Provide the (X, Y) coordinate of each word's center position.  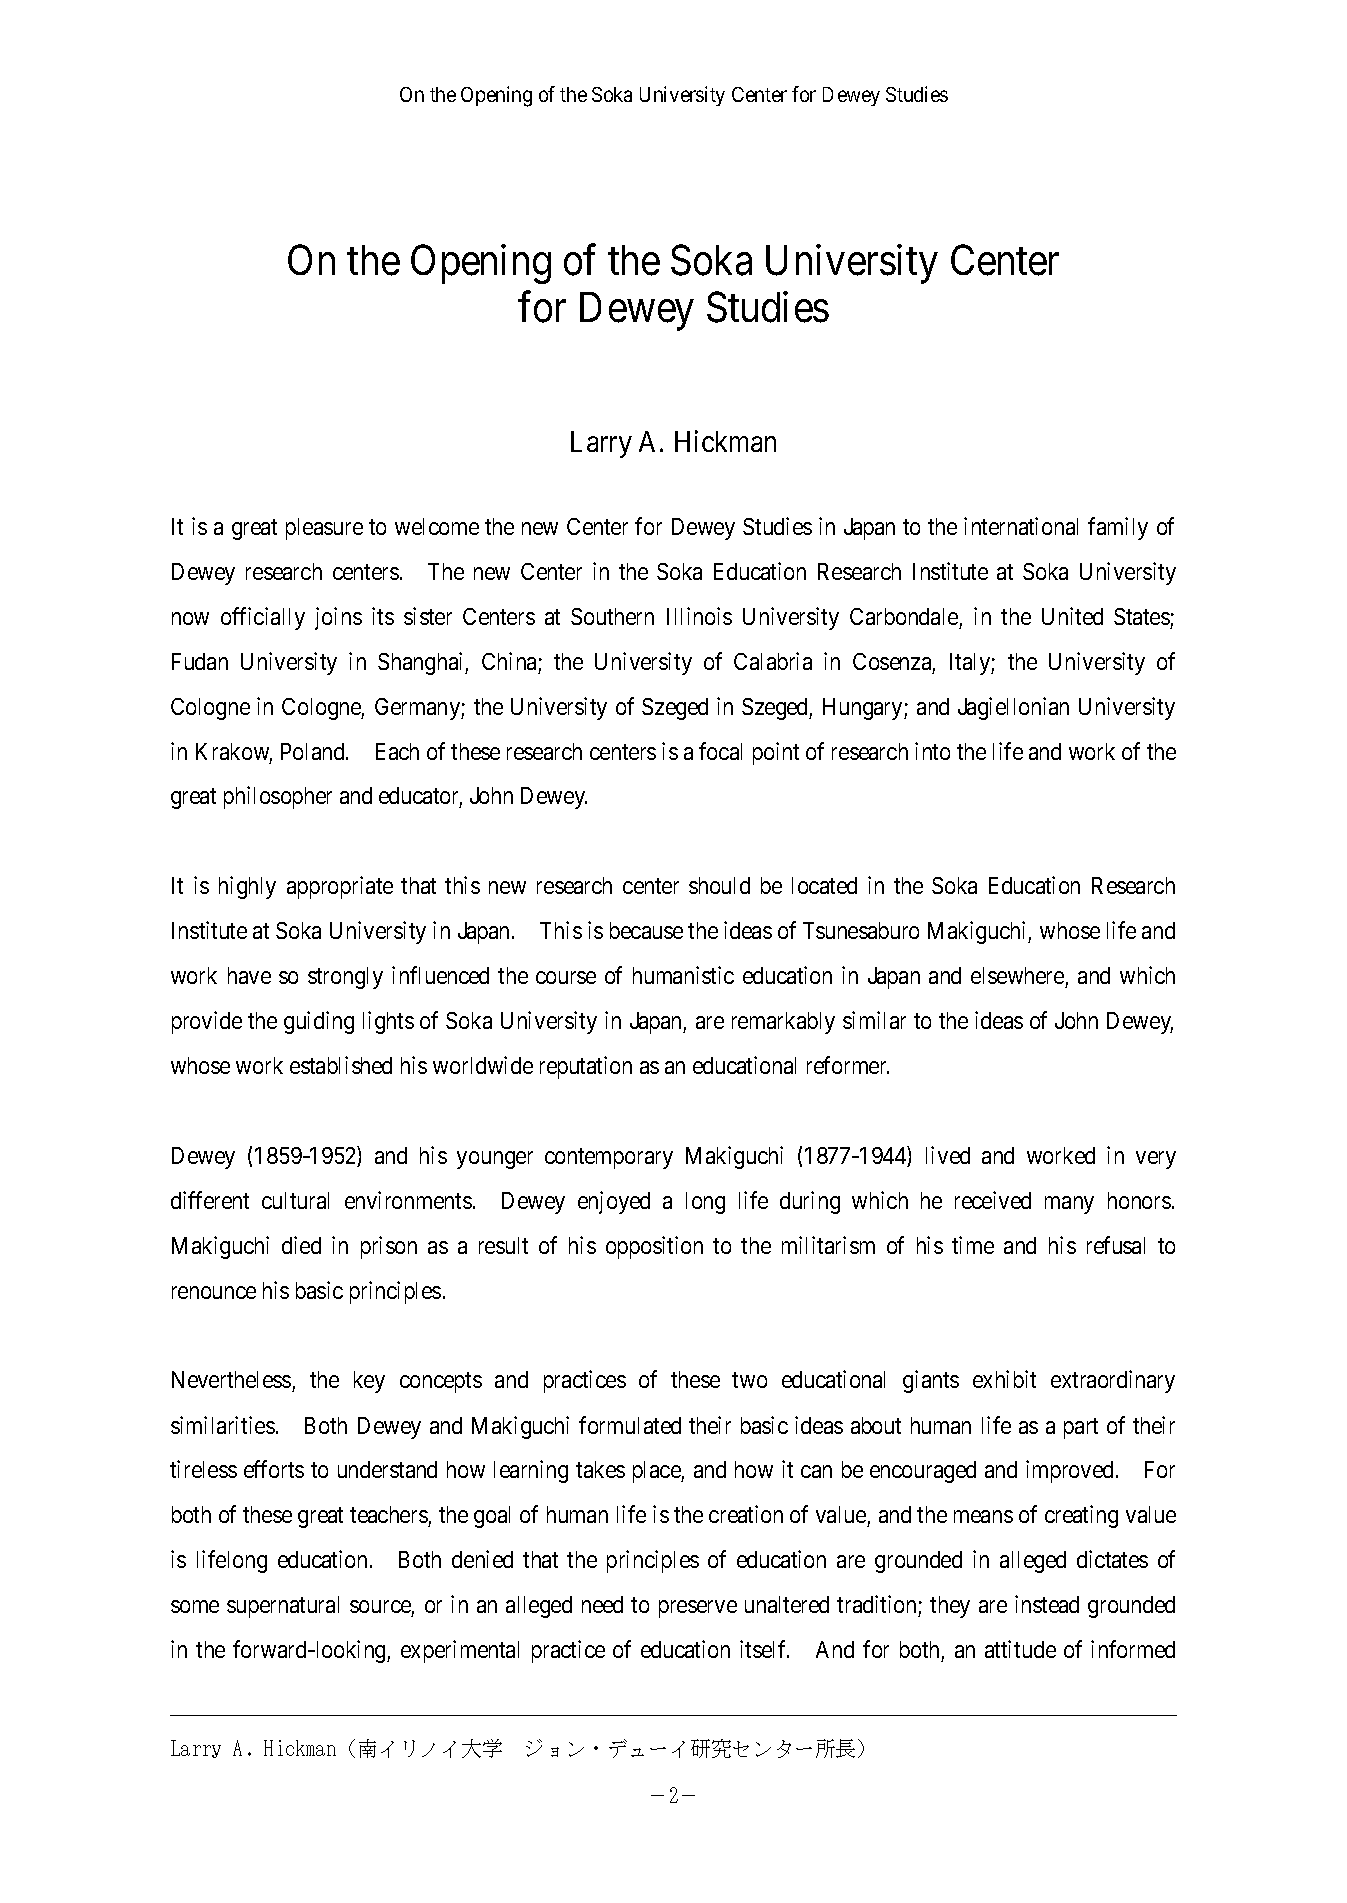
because (646, 930)
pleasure (324, 529)
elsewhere (1017, 975)
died (301, 1245)
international (1021, 526)
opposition (654, 1247)
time (973, 1245)
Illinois (699, 616)
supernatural (283, 1607)
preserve (698, 1609)
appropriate (340, 887)
